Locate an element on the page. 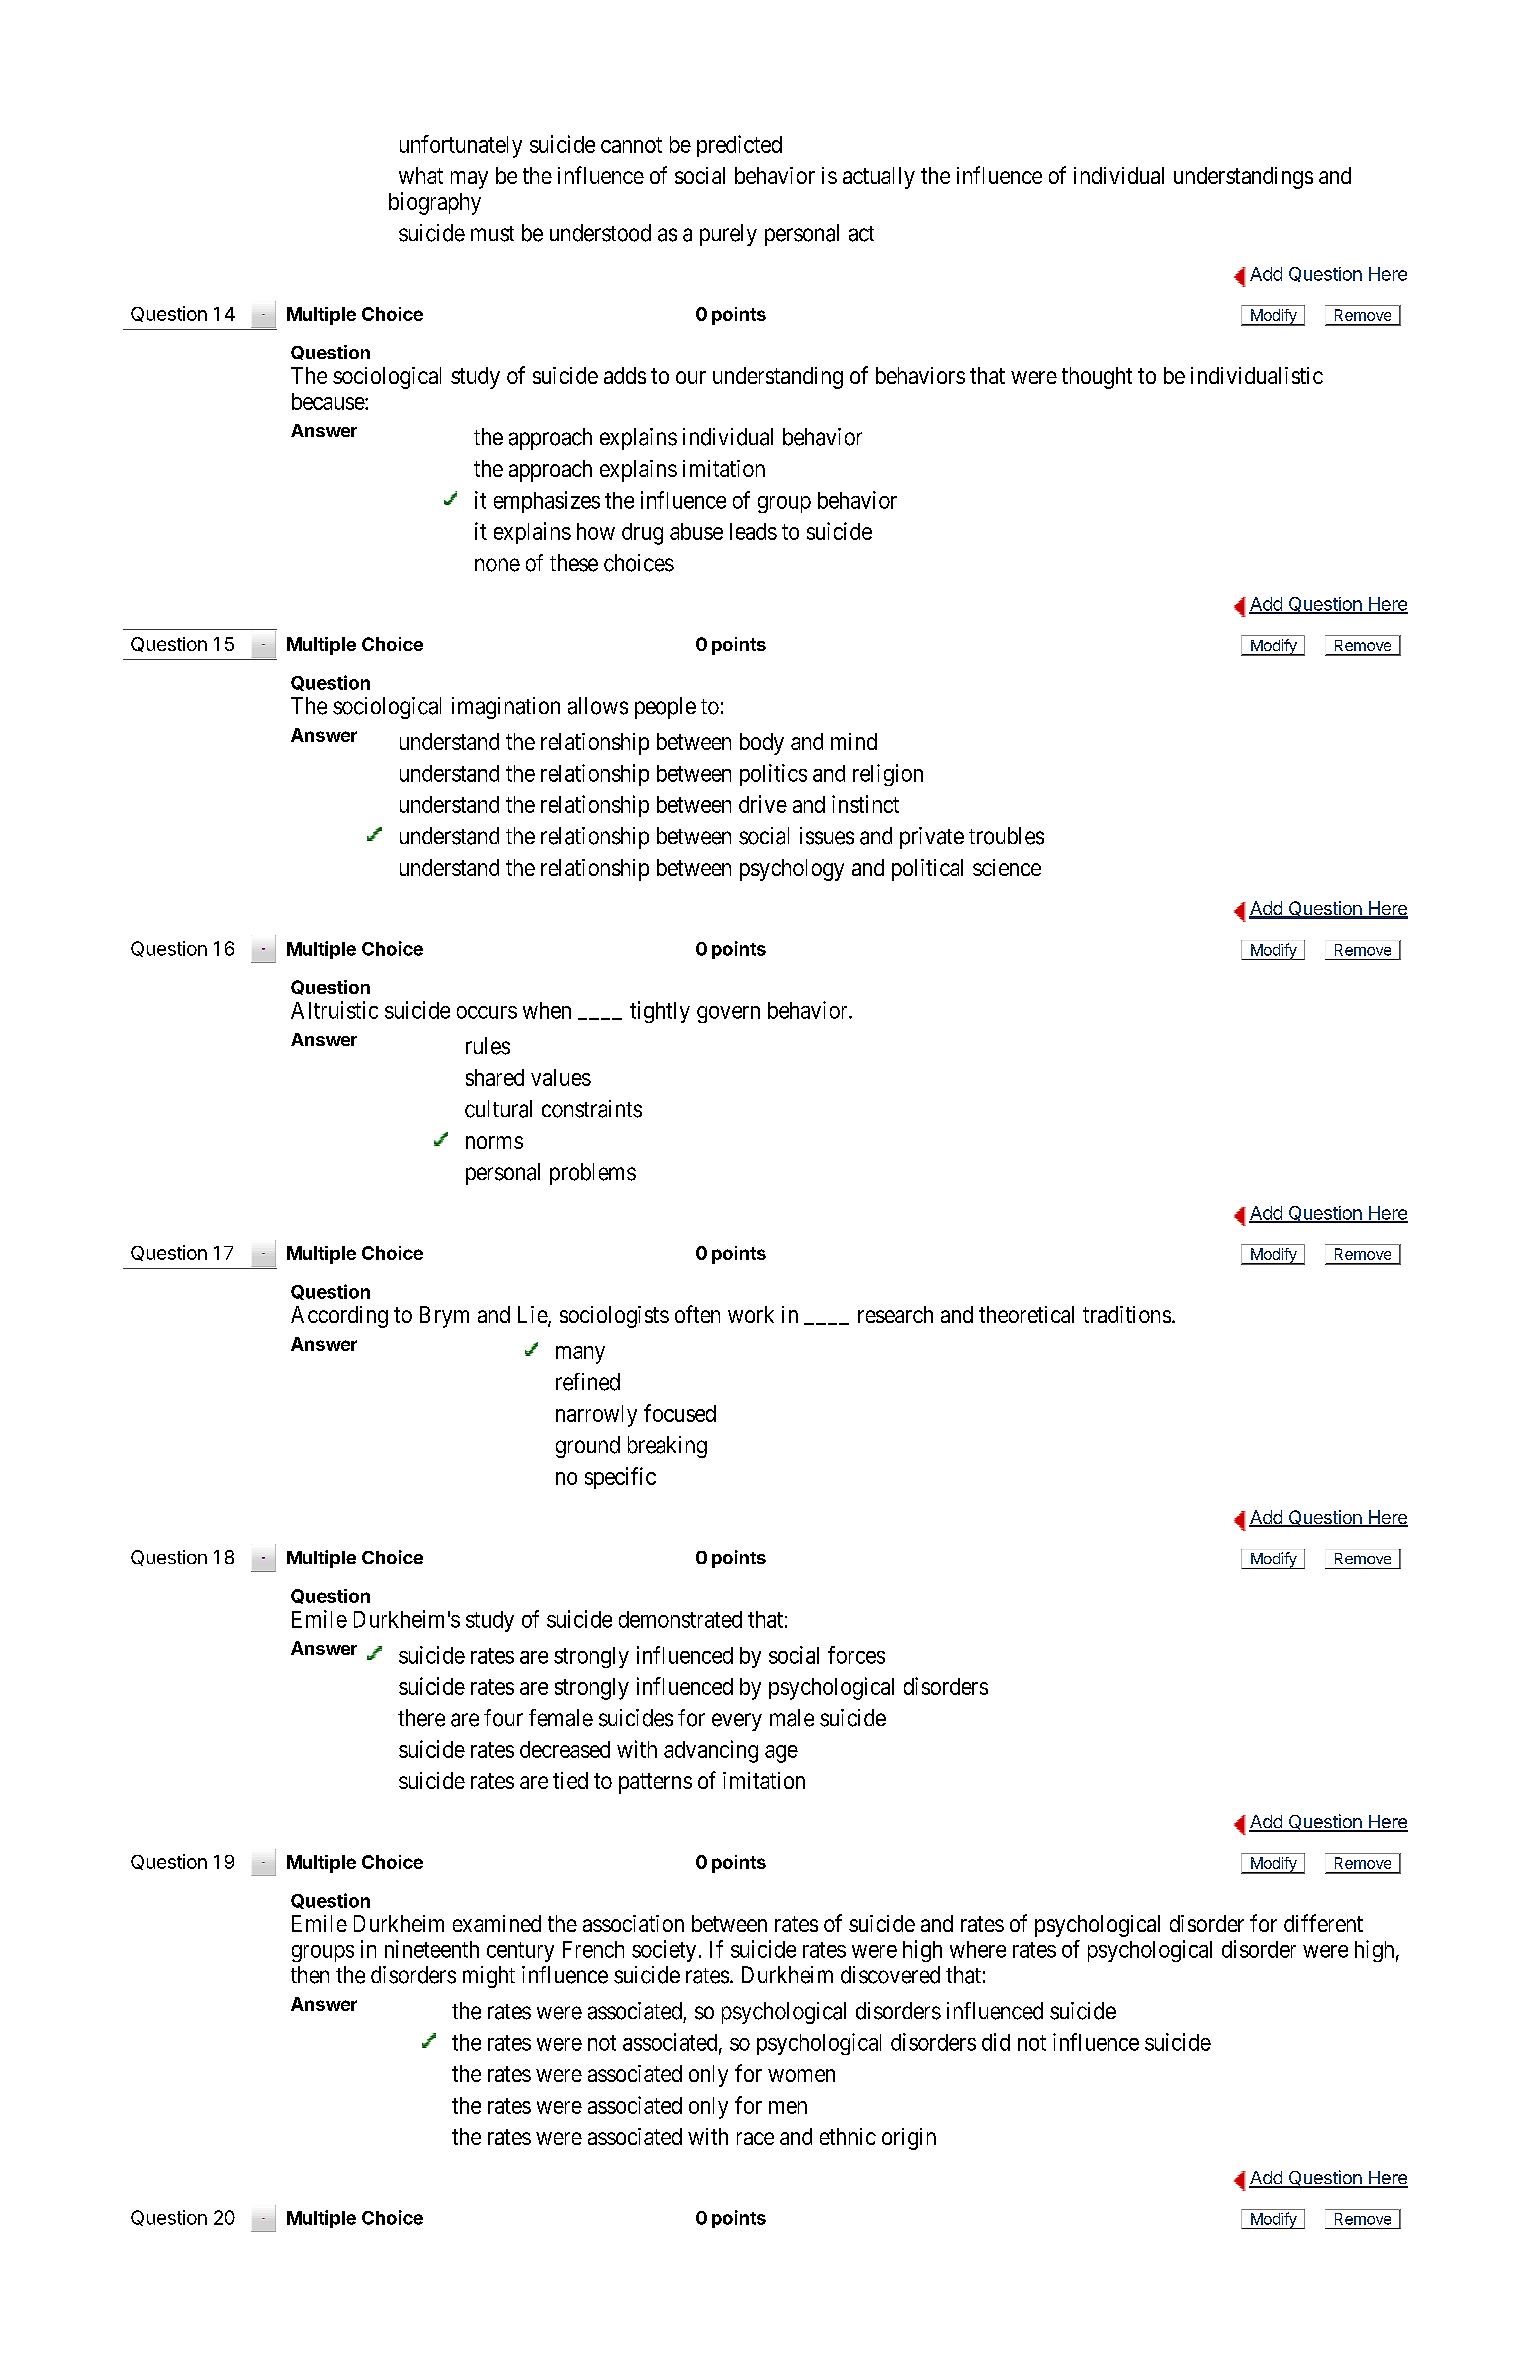  norms is located at coordinates (494, 1142).
